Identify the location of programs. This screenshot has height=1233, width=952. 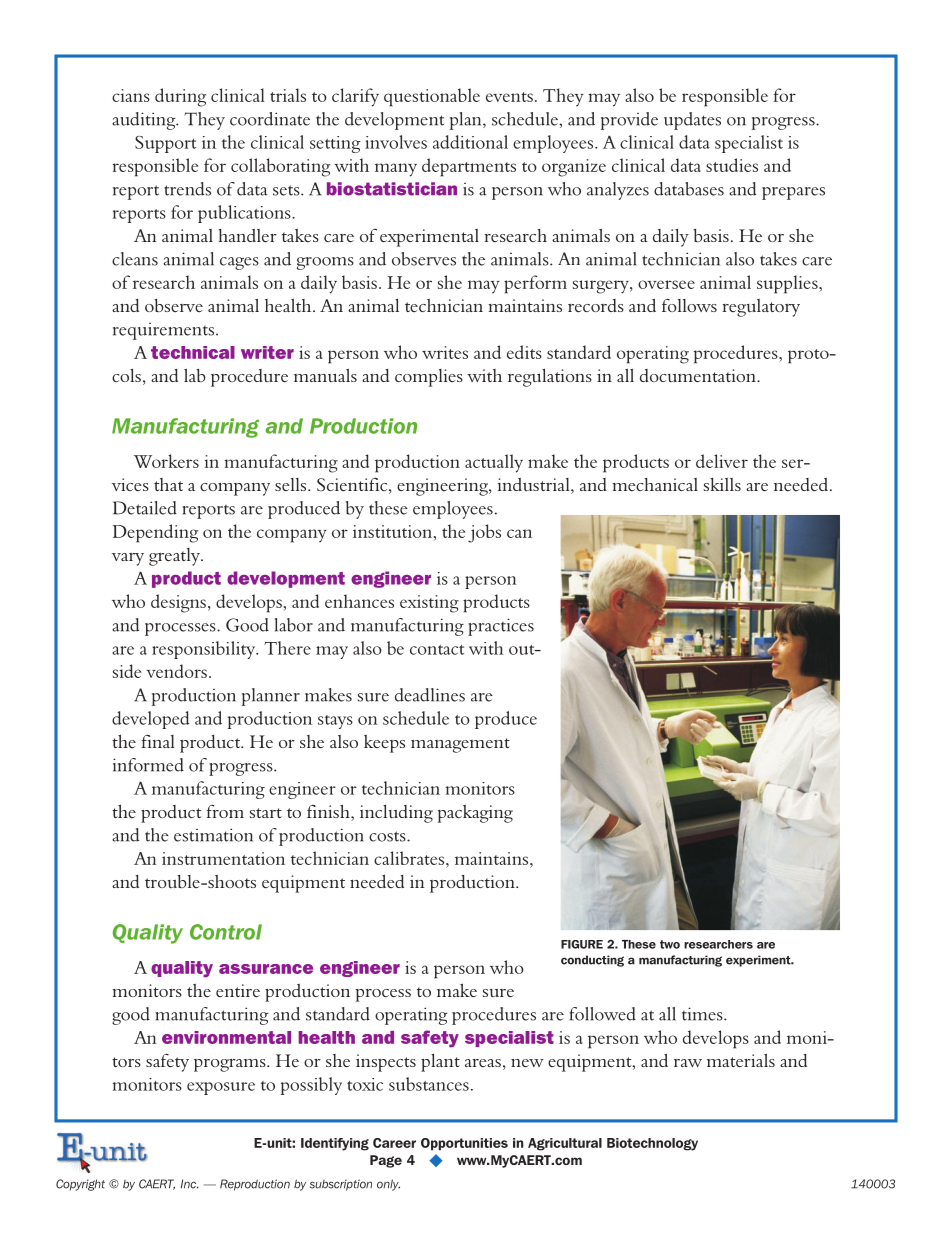
(231, 1065).
